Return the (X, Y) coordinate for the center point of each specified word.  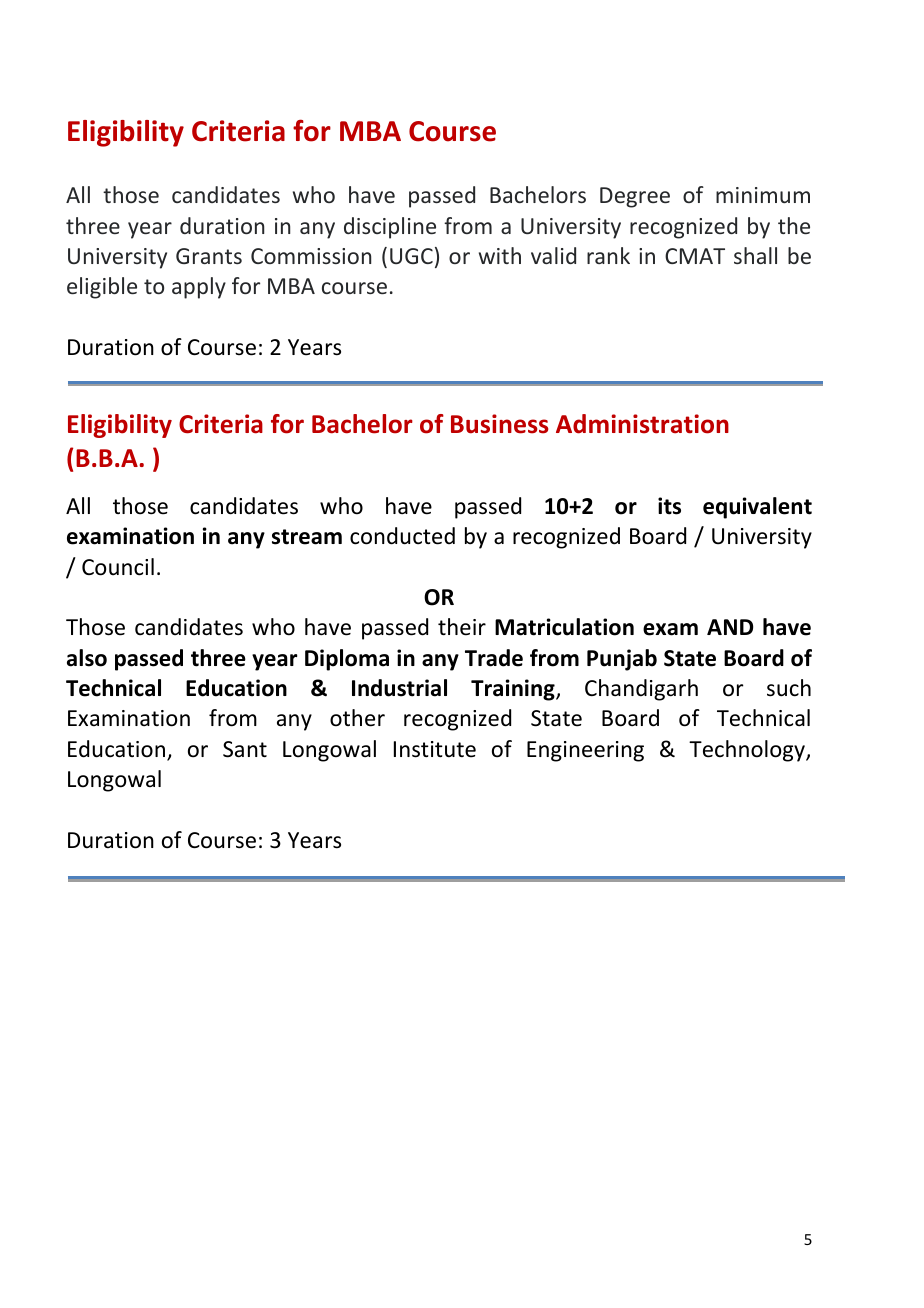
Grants (209, 256)
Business (499, 424)
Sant (245, 749)
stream (307, 537)
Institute (435, 749)
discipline (390, 228)
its (669, 506)
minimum (763, 195)
